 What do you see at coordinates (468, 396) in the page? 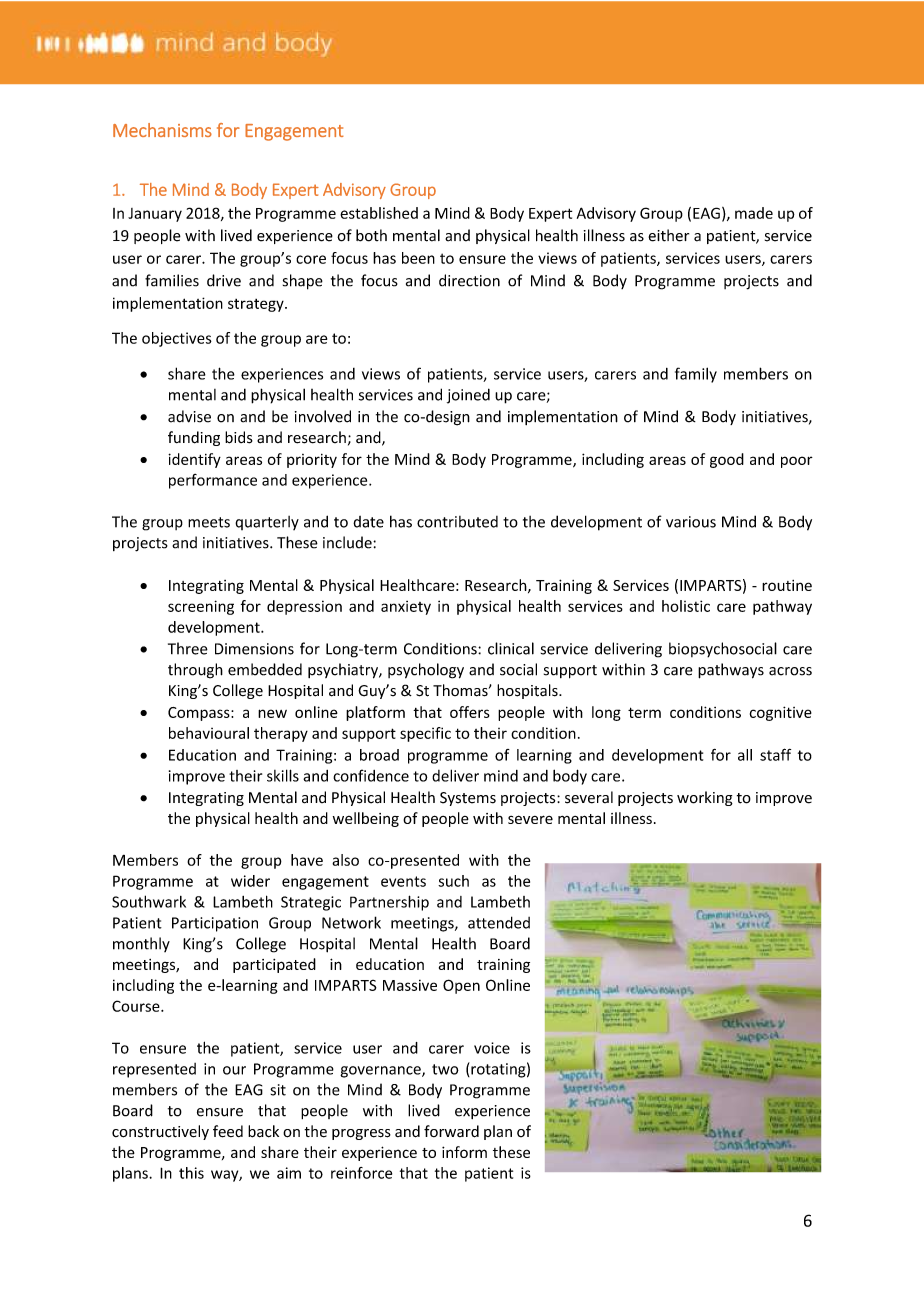
I see `joined` at bounding box center [468, 396].
